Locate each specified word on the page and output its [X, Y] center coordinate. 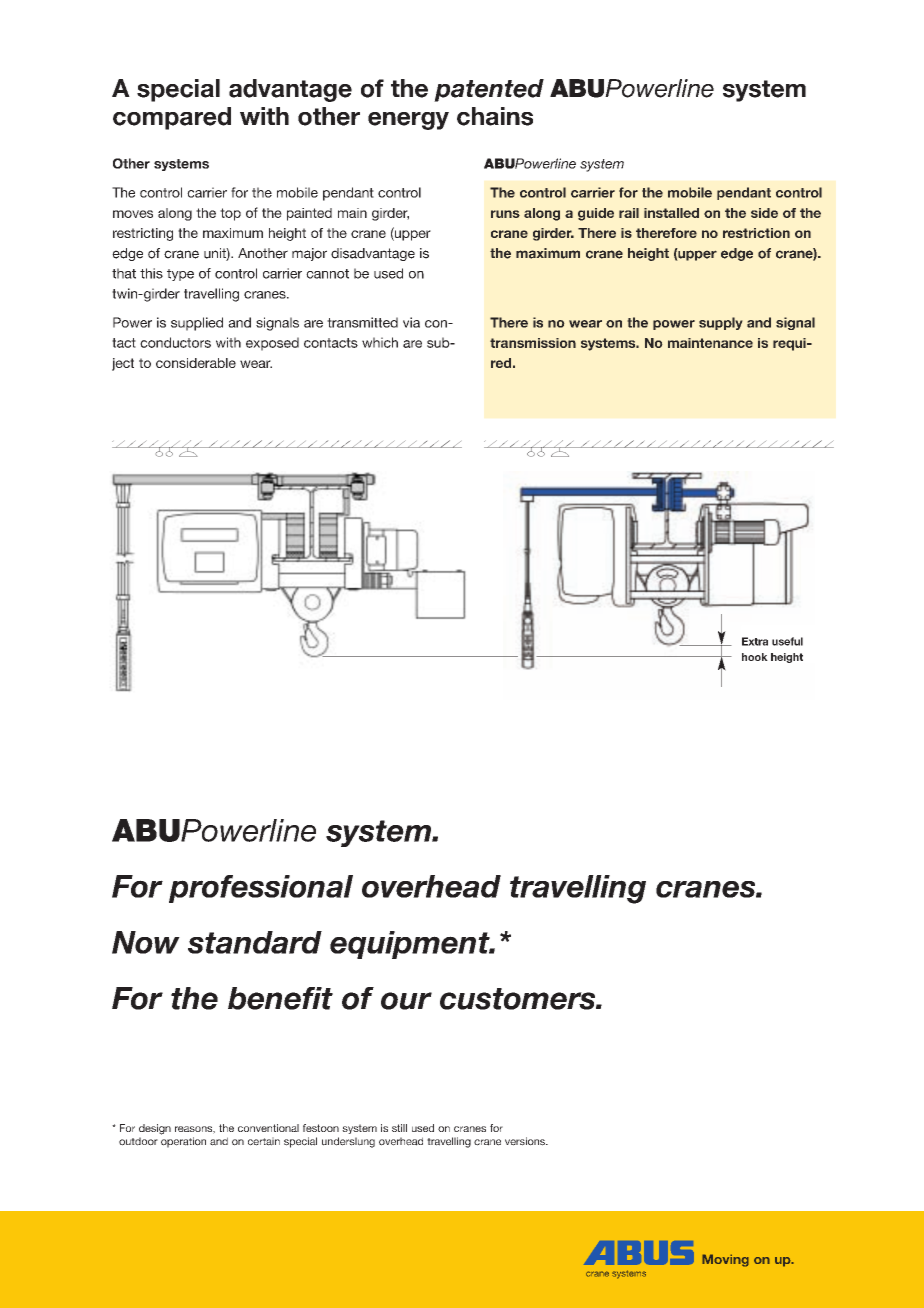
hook [755, 657]
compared [172, 118]
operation [183, 1142]
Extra [755, 641]
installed [671, 213]
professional [261, 889]
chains [495, 116]
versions [526, 1141]
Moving [725, 1260]
